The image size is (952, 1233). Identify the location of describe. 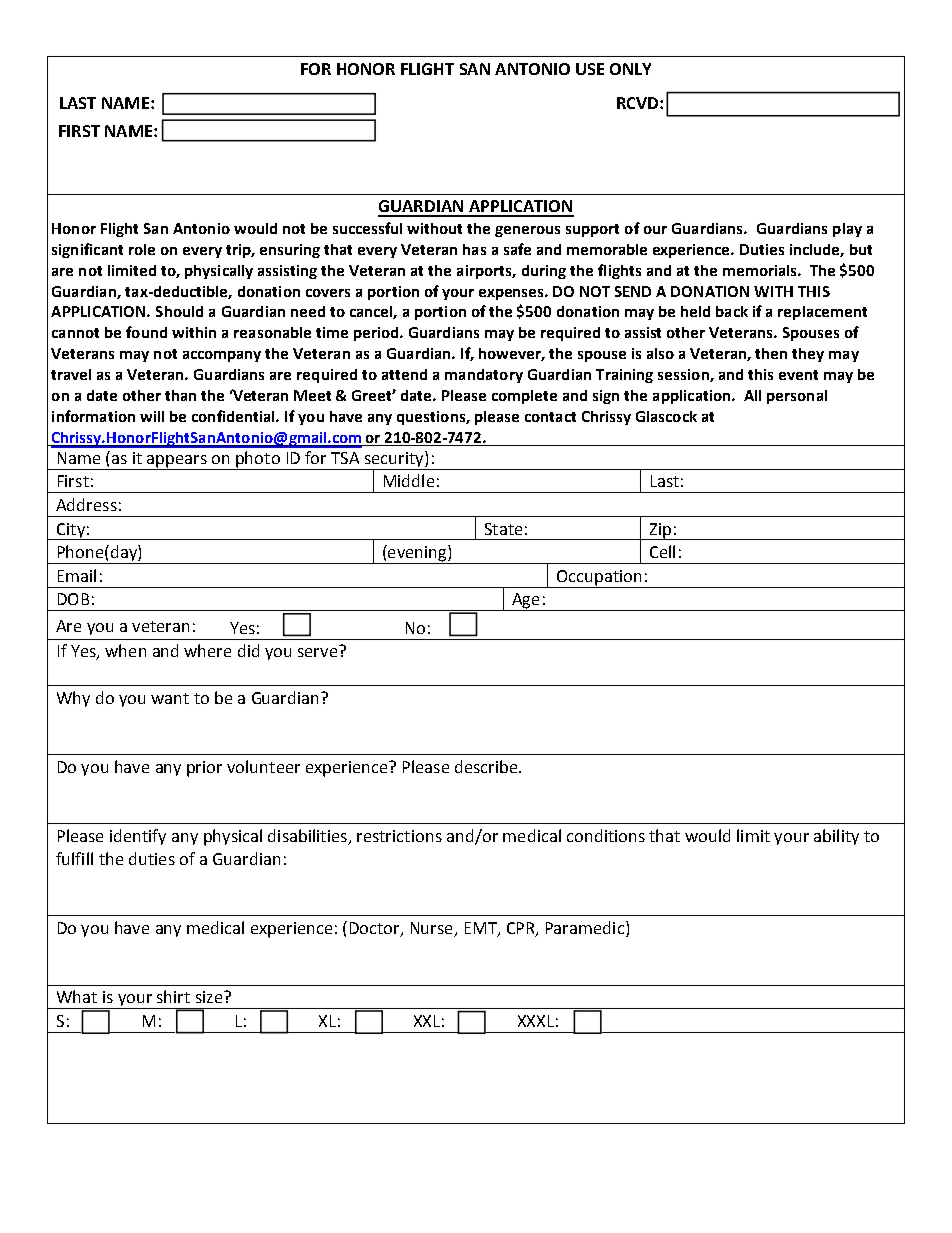
(487, 766).
